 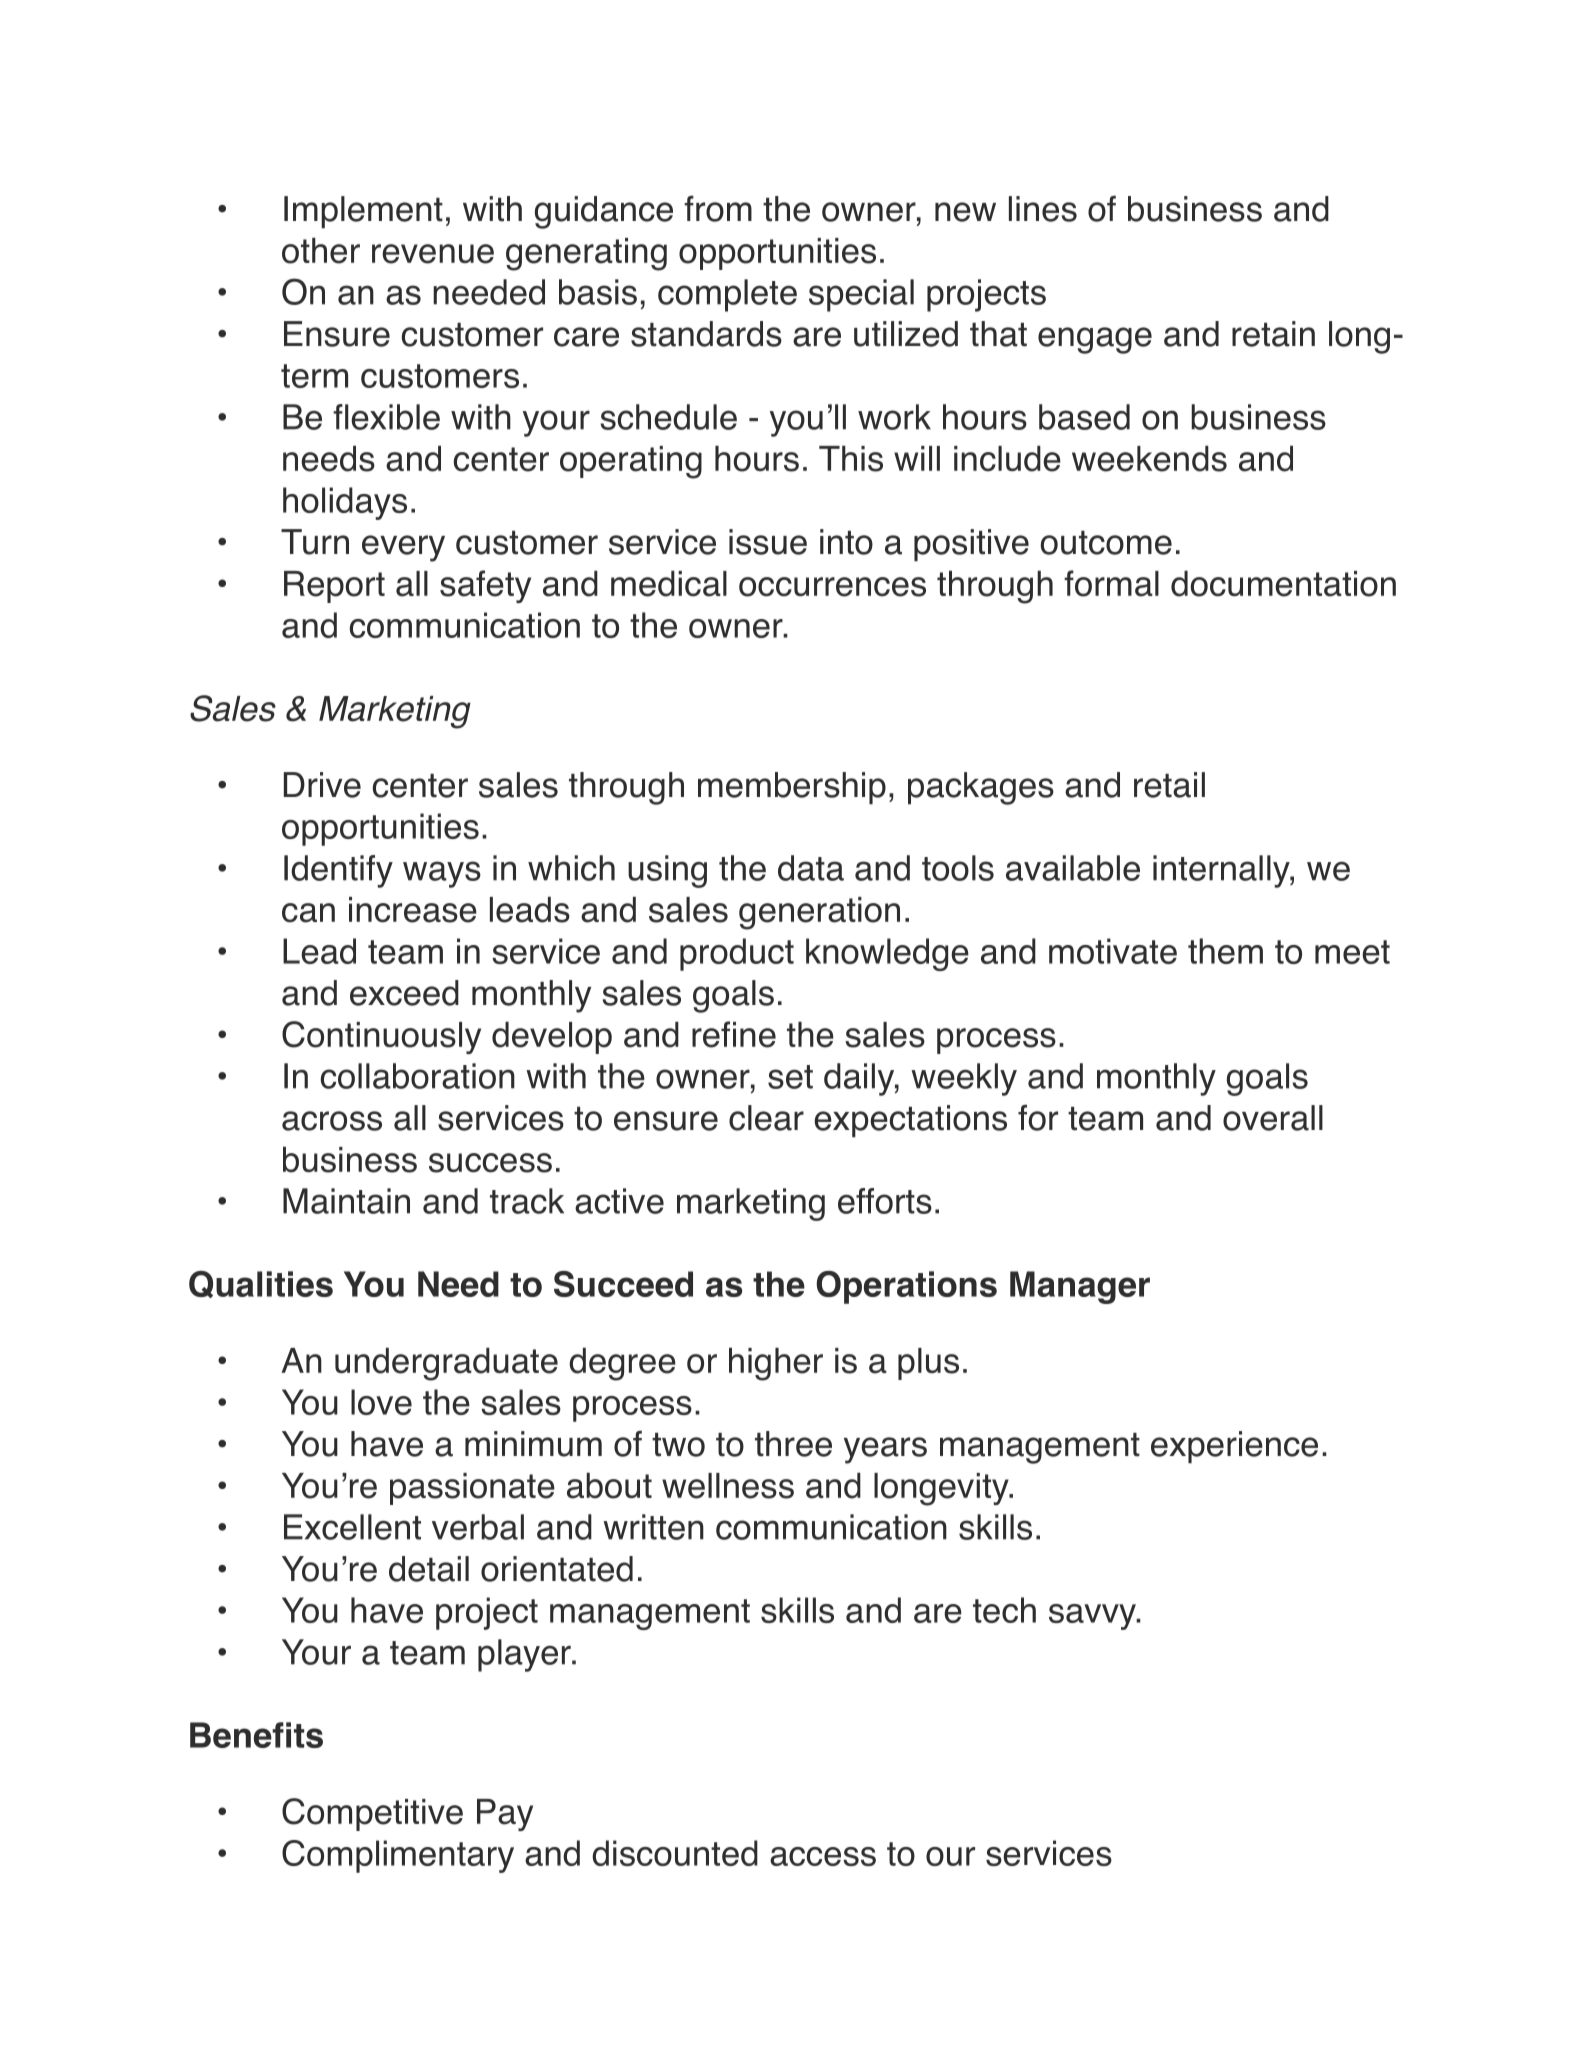 What do you see at coordinates (906, 1287) in the page?
I see `Operations` at bounding box center [906, 1287].
